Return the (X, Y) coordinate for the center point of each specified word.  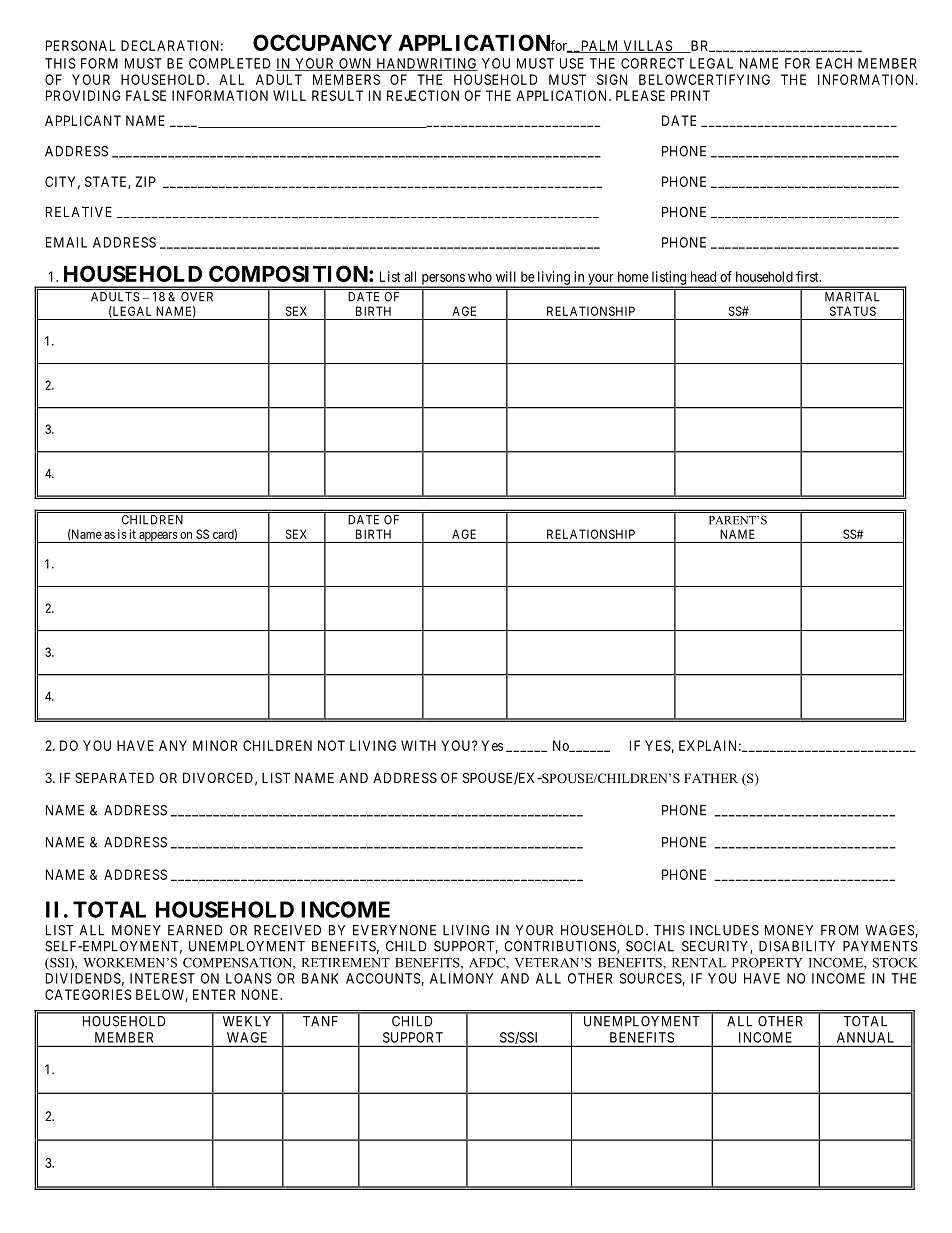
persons (442, 280)
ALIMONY (461, 978)
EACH (834, 63)
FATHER (711, 778)
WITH (418, 745)
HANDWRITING (426, 64)
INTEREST (162, 978)
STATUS (853, 311)
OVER (197, 296)
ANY (173, 745)
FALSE (146, 95)
